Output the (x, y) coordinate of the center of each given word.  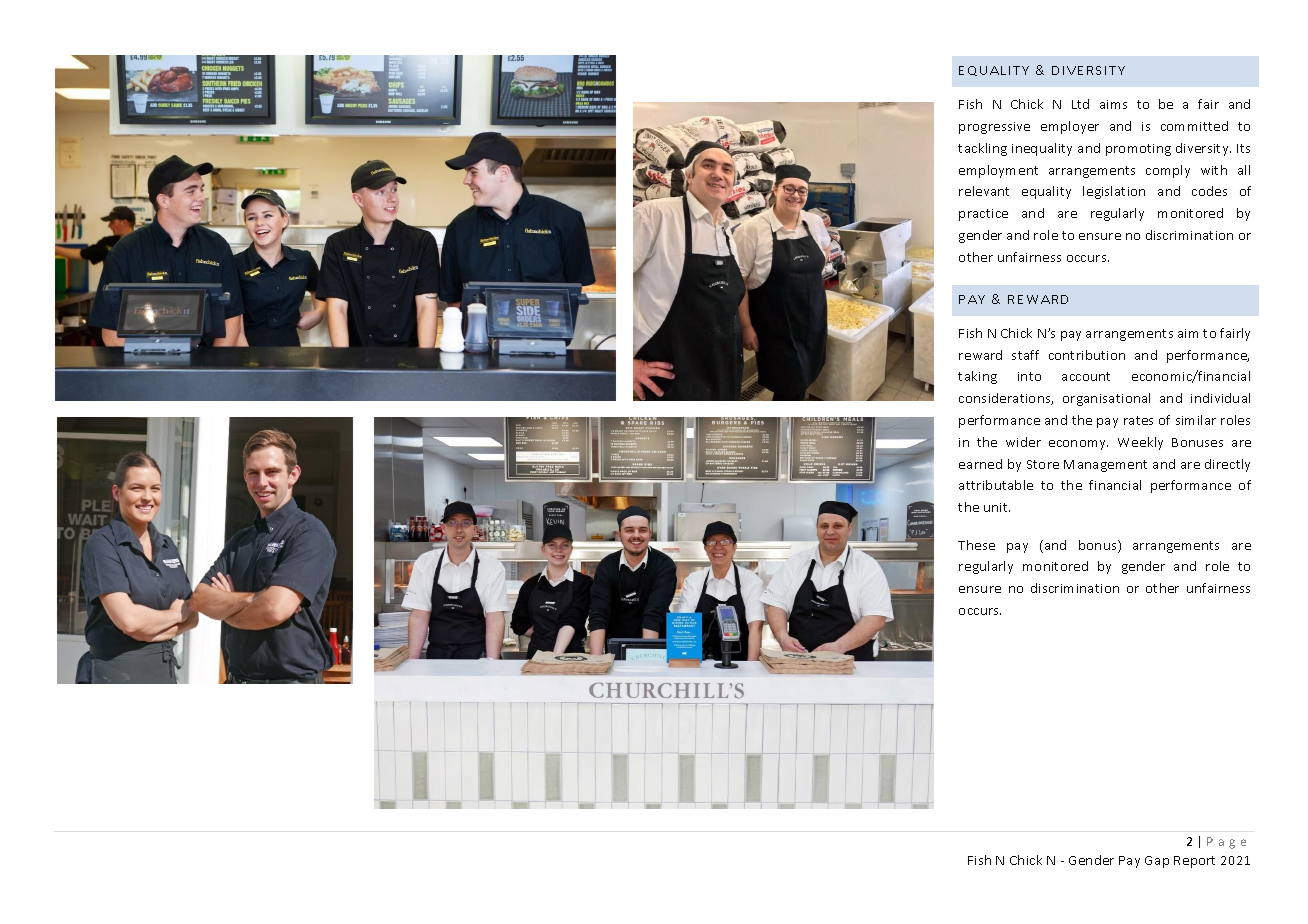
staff (1025, 355)
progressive (994, 128)
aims (1113, 104)
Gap (1157, 862)
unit (997, 507)
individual (1220, 398)
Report (1194, 862)
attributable (996, 485)
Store (1043, 464)
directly (1227, 465)
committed (1194, 126)
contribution (1087, 355)
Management (1105, 466)
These (976, 545)
